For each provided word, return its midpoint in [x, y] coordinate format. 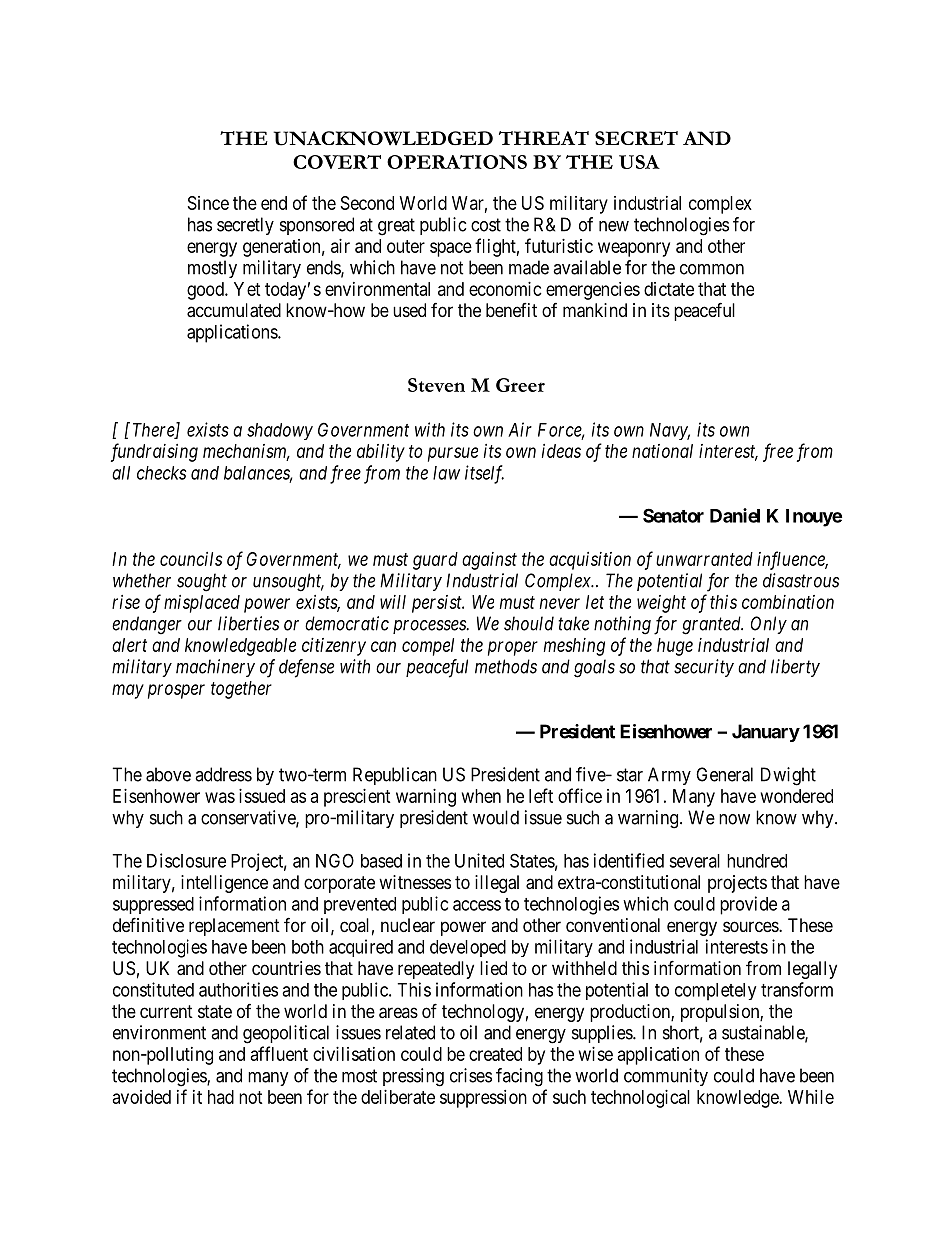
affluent [279, 1053]
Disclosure [186, 860]
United [479, 860]
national [662, 451]
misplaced [202, 604]
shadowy [280, 431]
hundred [757, 861]
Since [208, 203]
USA [639, 162]
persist [438, 604]
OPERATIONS [457, 162]
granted [712, 625]
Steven [436, 385]
